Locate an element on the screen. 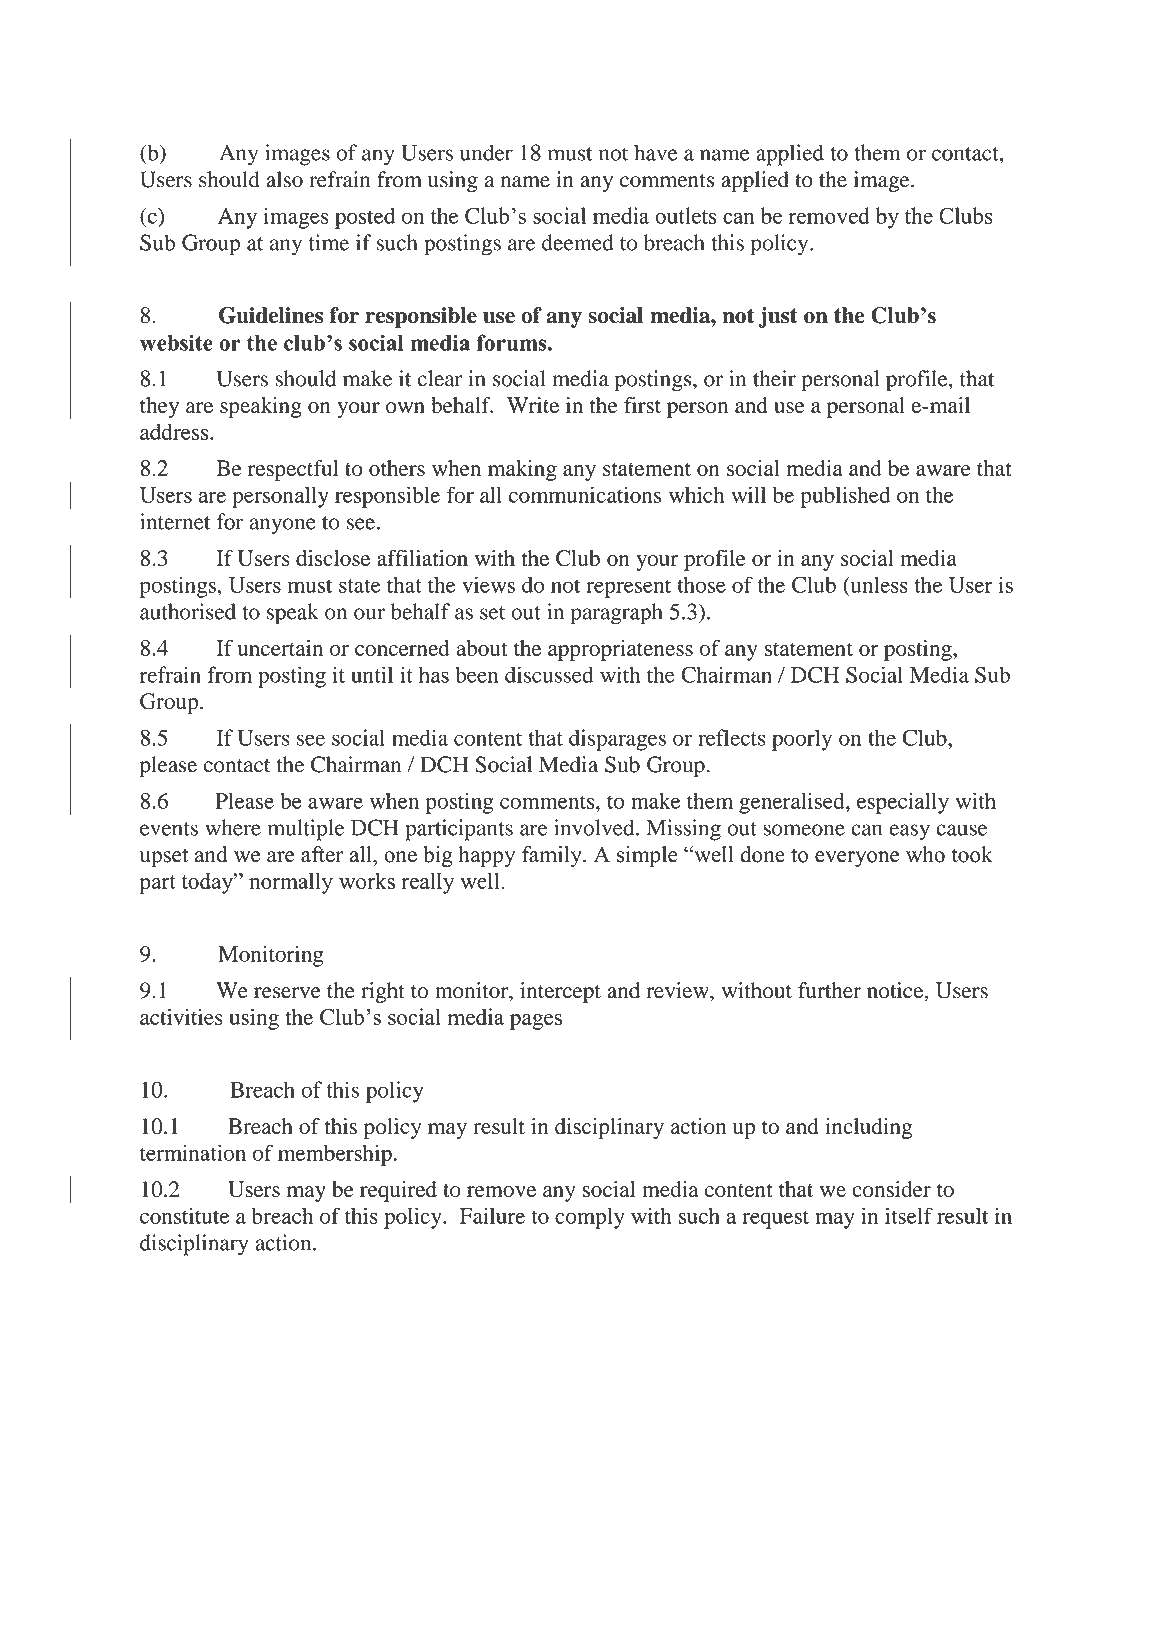 The width and height of the screenshot is (1153, 1630). outlets is located at coordinates (685, 215).
